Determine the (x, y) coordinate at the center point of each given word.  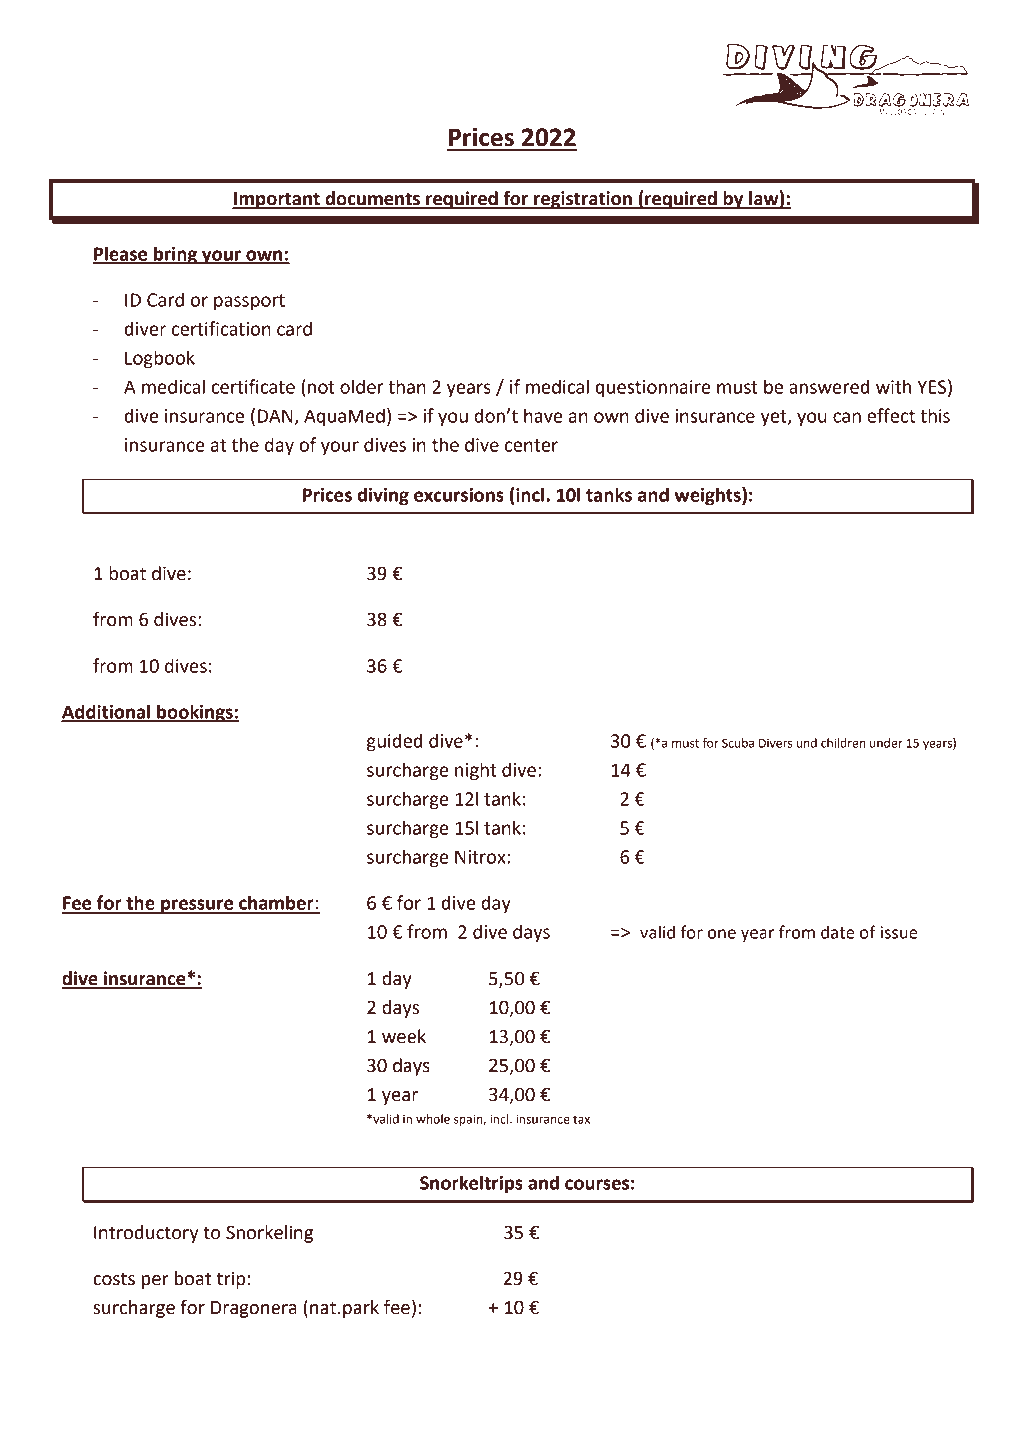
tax (581, 1119)
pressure (197, 906)
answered (829, 386)
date (837, 932)
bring (175, 255)
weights (708, 496)
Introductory (146, 1234)
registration (583, 200)
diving (383, 496)
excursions (459, 495)
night (476, 771)
